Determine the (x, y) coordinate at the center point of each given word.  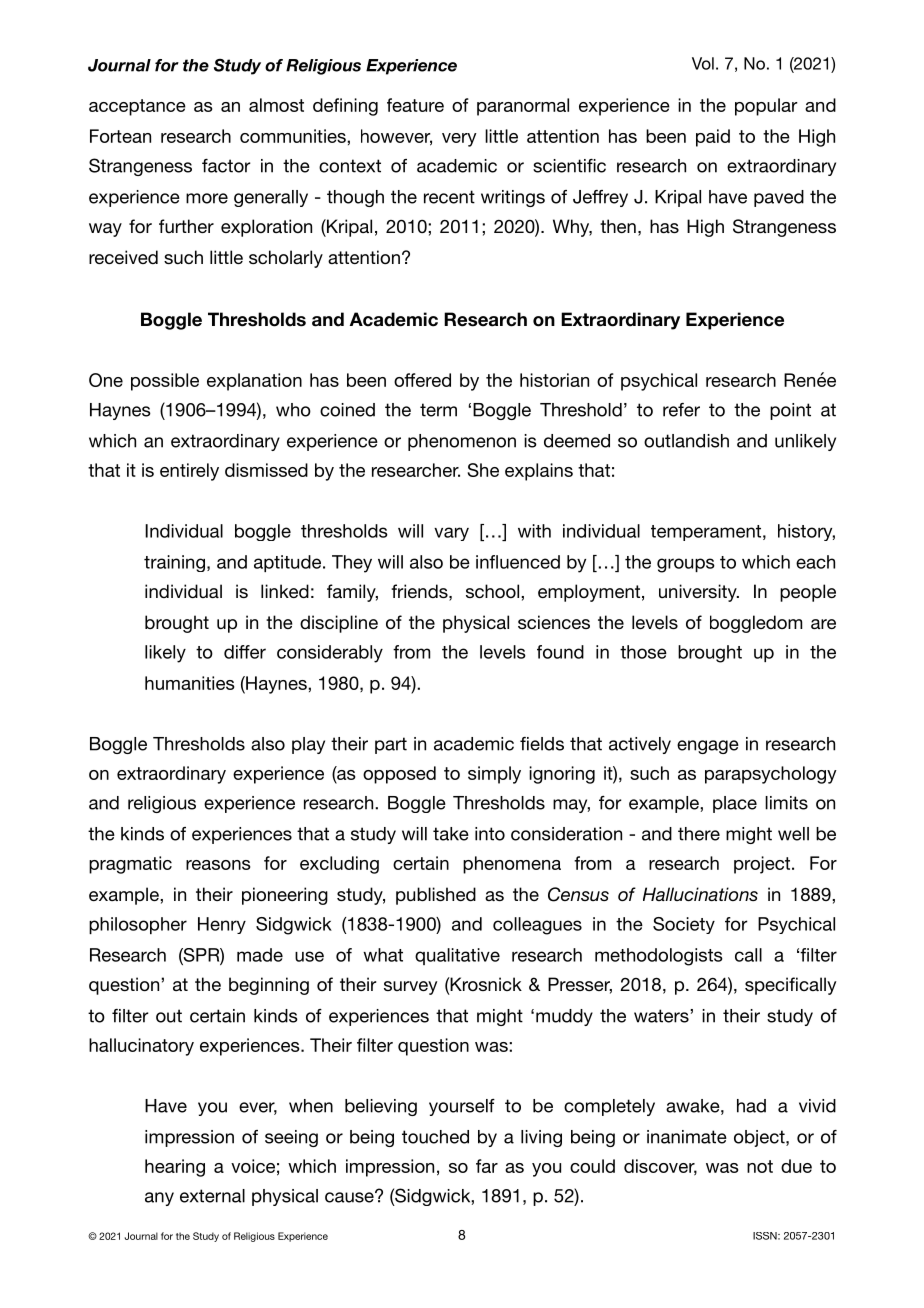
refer (681, 410)
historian (554, 380)
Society (684, 925)
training (174, 563)
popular (766, 107)
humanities (189, 683)
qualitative (457, 956)
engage (708, 747)
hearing (175, 1168)
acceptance (137, 107)
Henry (222, 925)
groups (686, 565)
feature (415, 105)
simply (494, 775)
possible (165, 382)
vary (451, 534)
